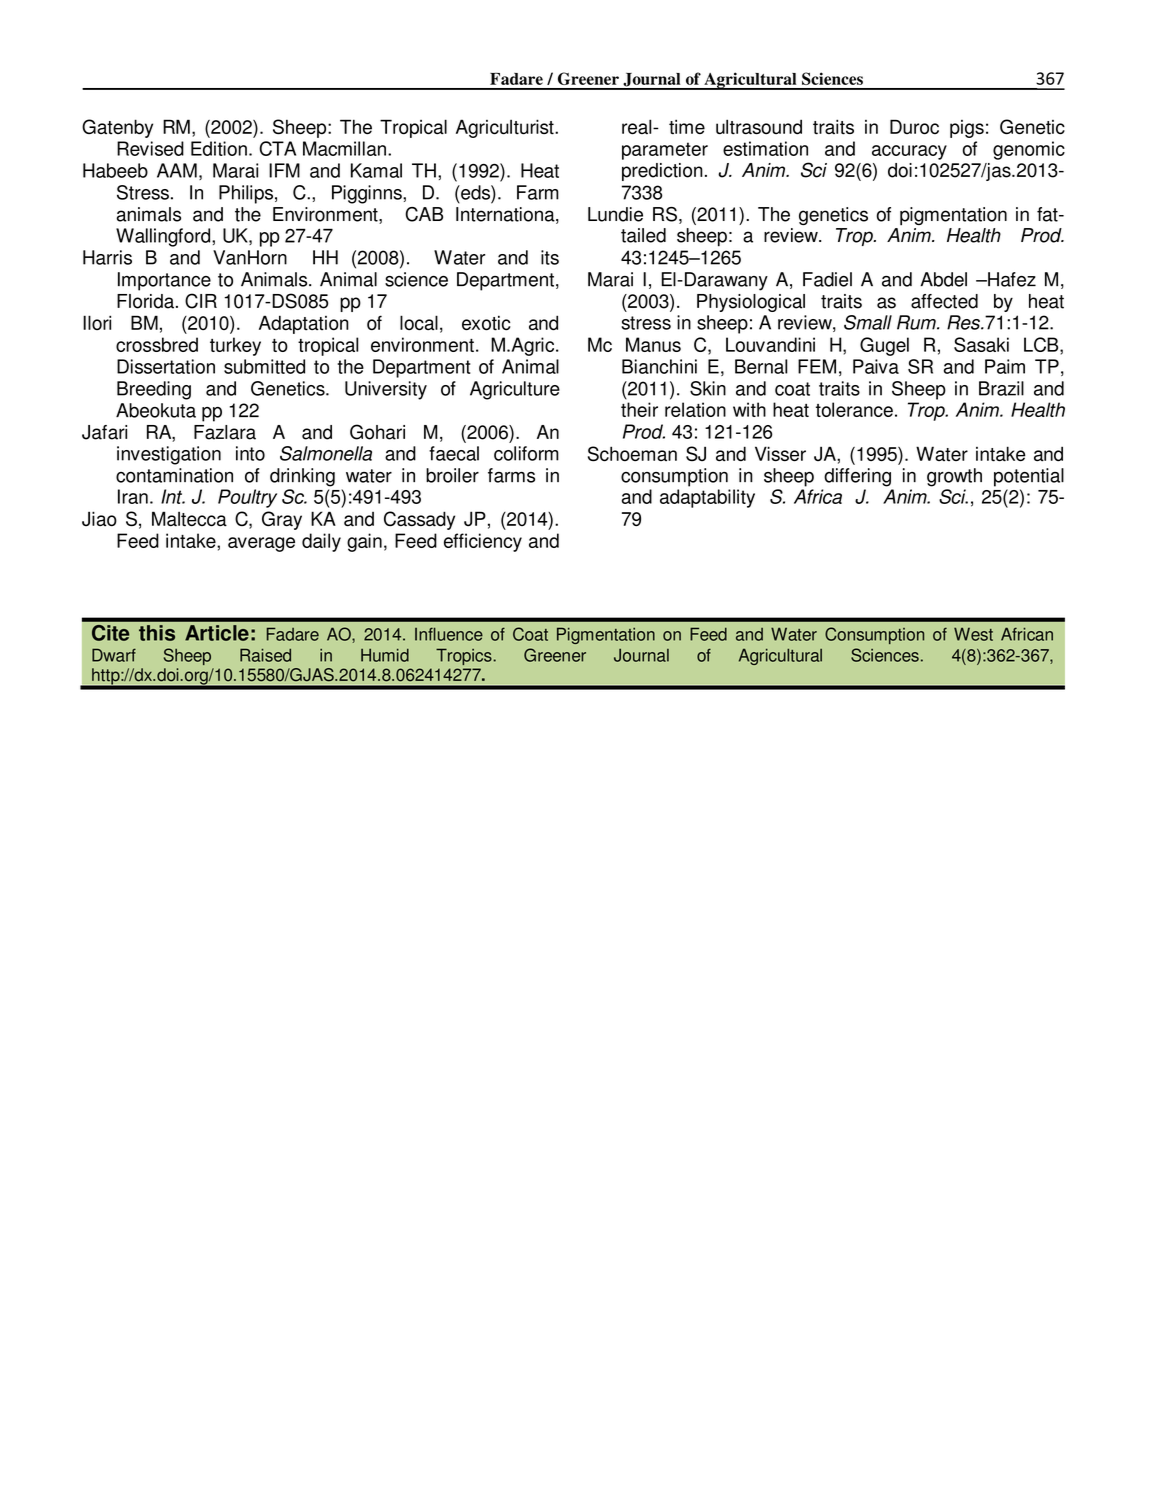  Describe the element at coordinates (954, 477) in the image. I see `growth` at that location.
